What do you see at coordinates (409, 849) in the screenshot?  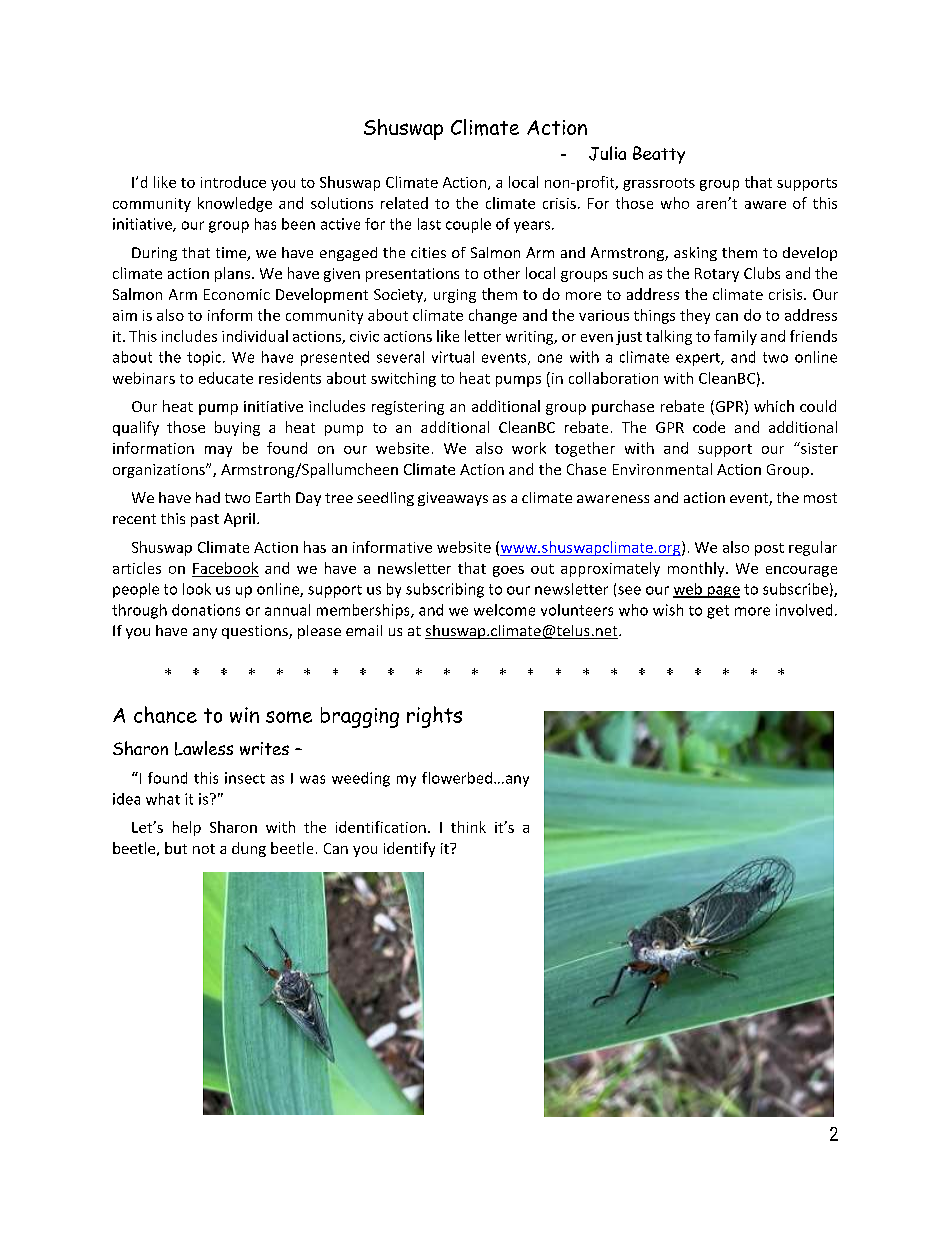 I see `identify` at bounding box center [409, 849].
